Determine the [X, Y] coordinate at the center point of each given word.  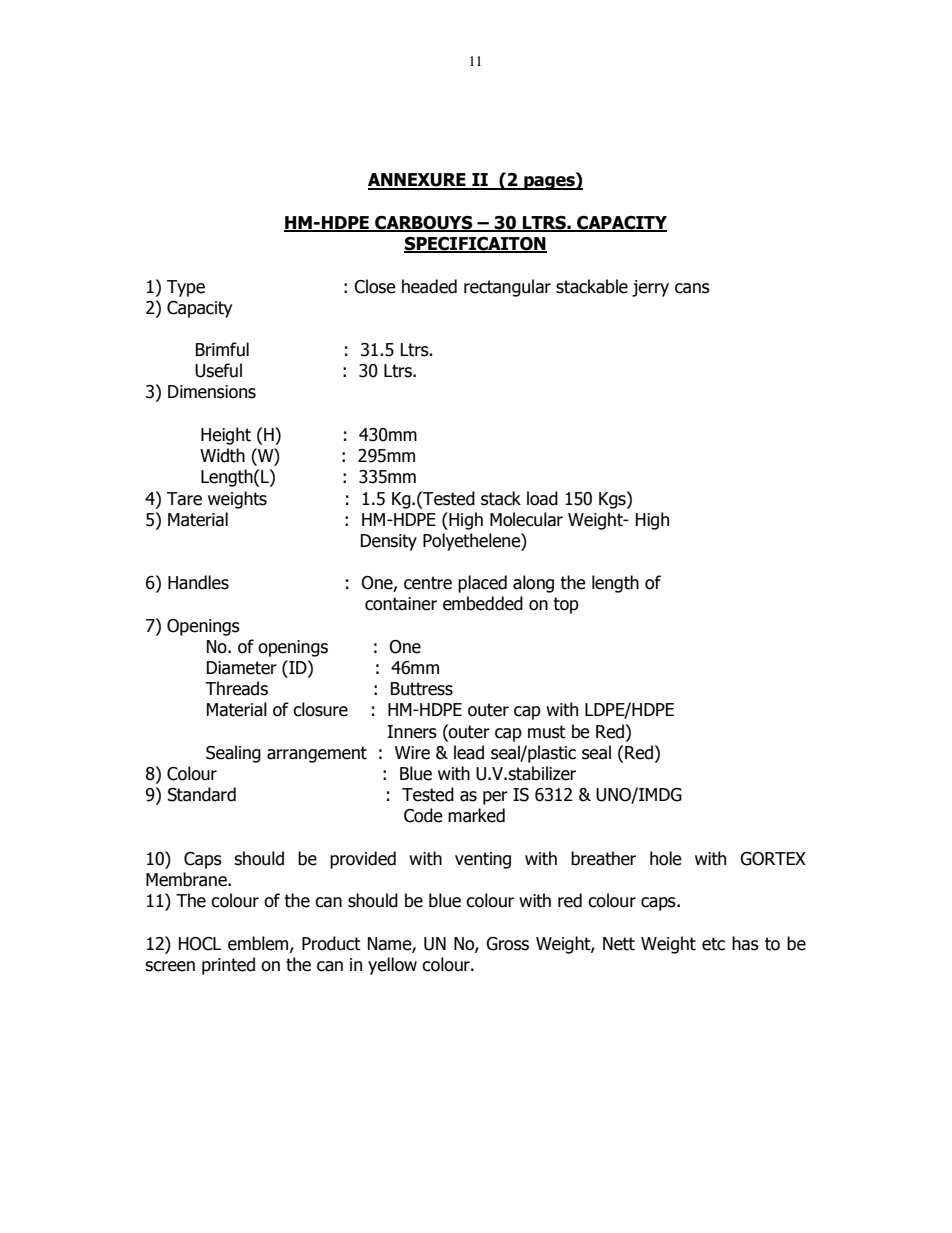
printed [228, 966]
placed [482, 584]
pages [549, 183]
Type [186, 288]
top [566, 605]
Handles [198, 582]
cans [692, 288]
